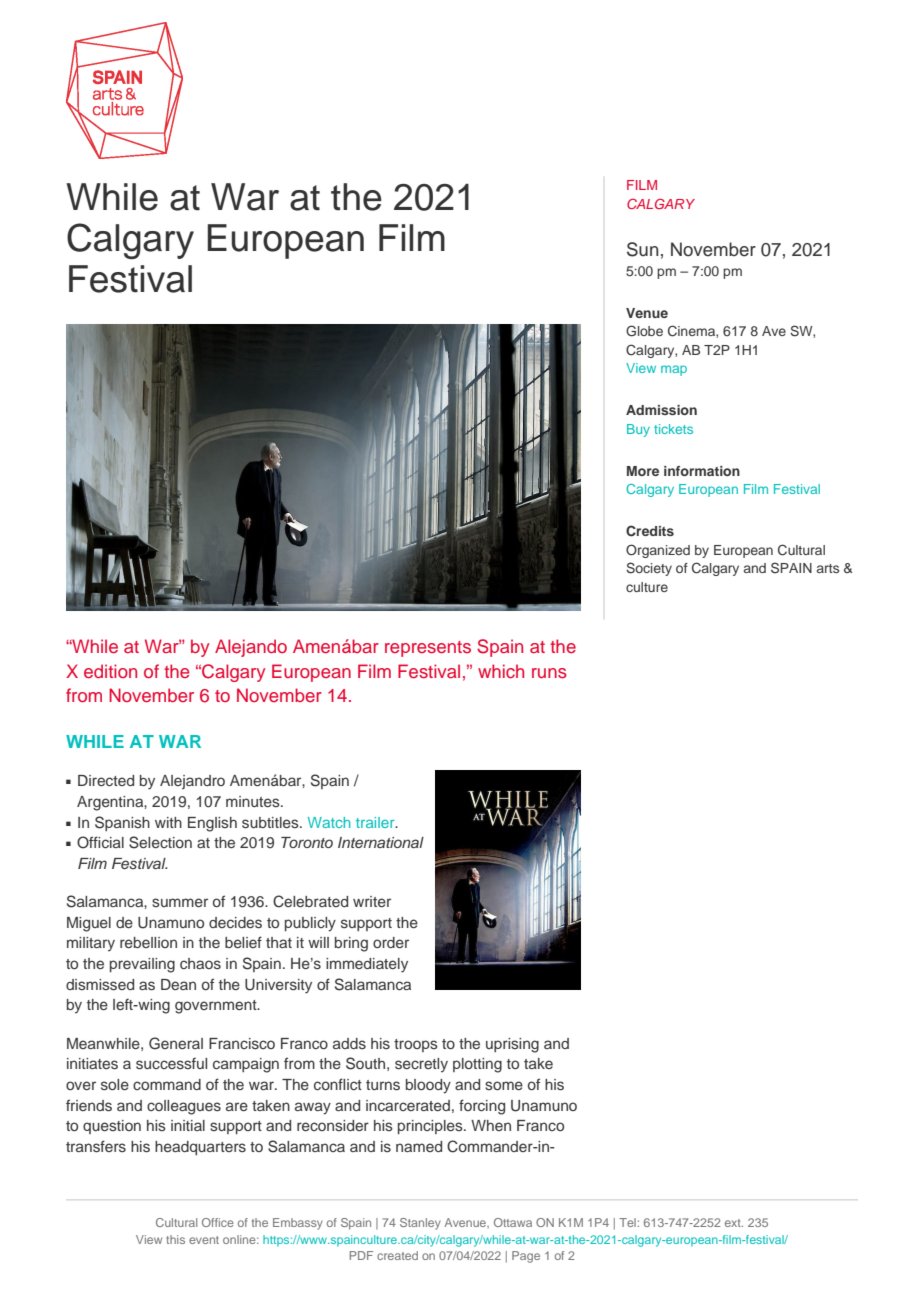 This screenshot has height=1308, width=924. I want to click on information, so click(702, 471).
